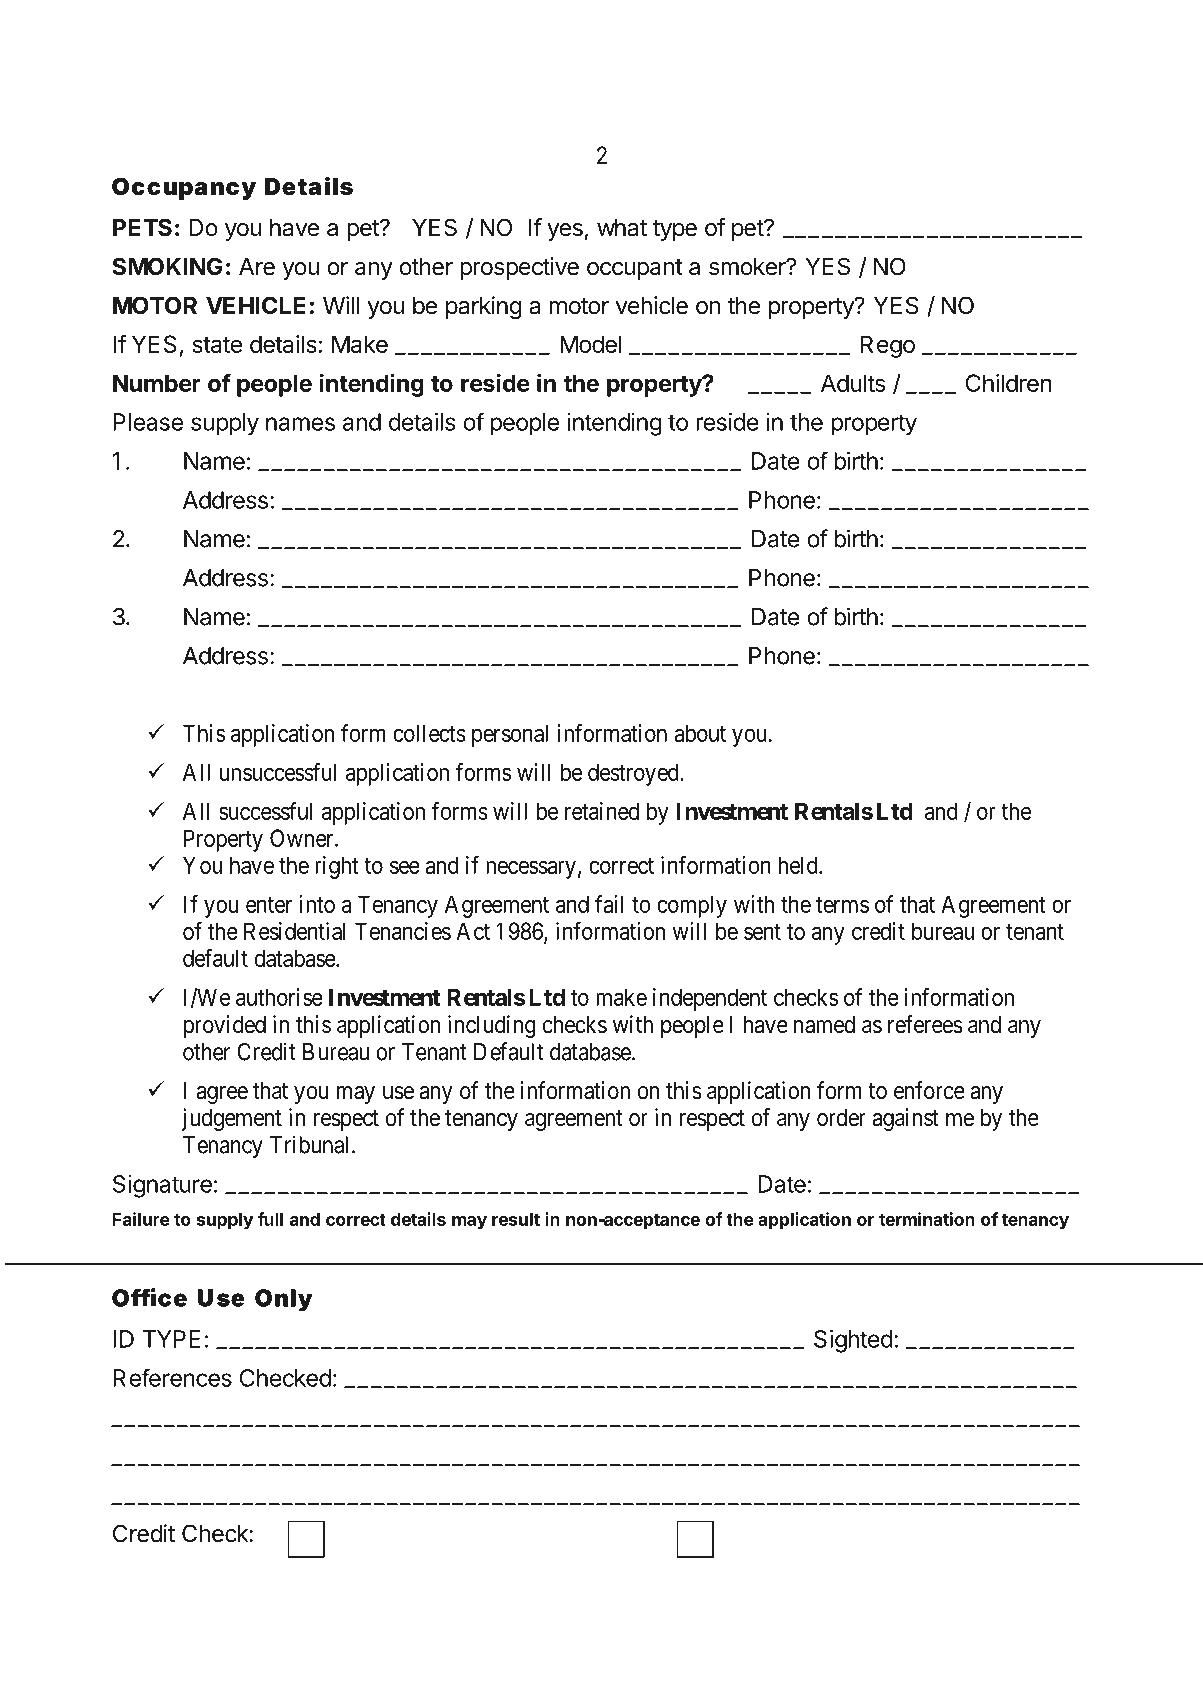  Describe the element at coordinates (799, 865) in the screenshot. I see `held` at that location.
